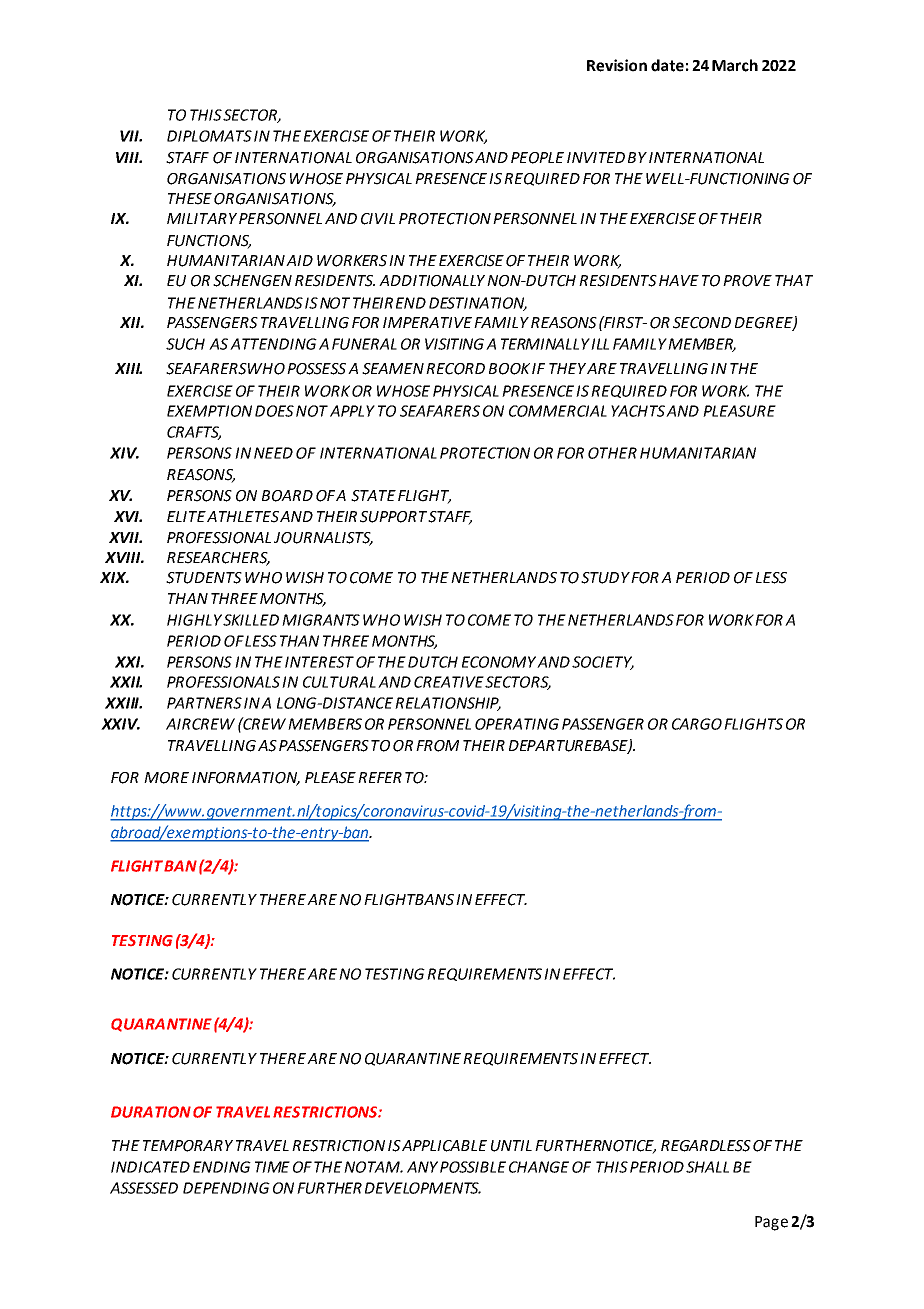 The width and height of the screenshot is (924, 1309). What do you see at coordinates (185, 344) in the screenshot?
I see `SUCH` at bounding box center [185, 344].
